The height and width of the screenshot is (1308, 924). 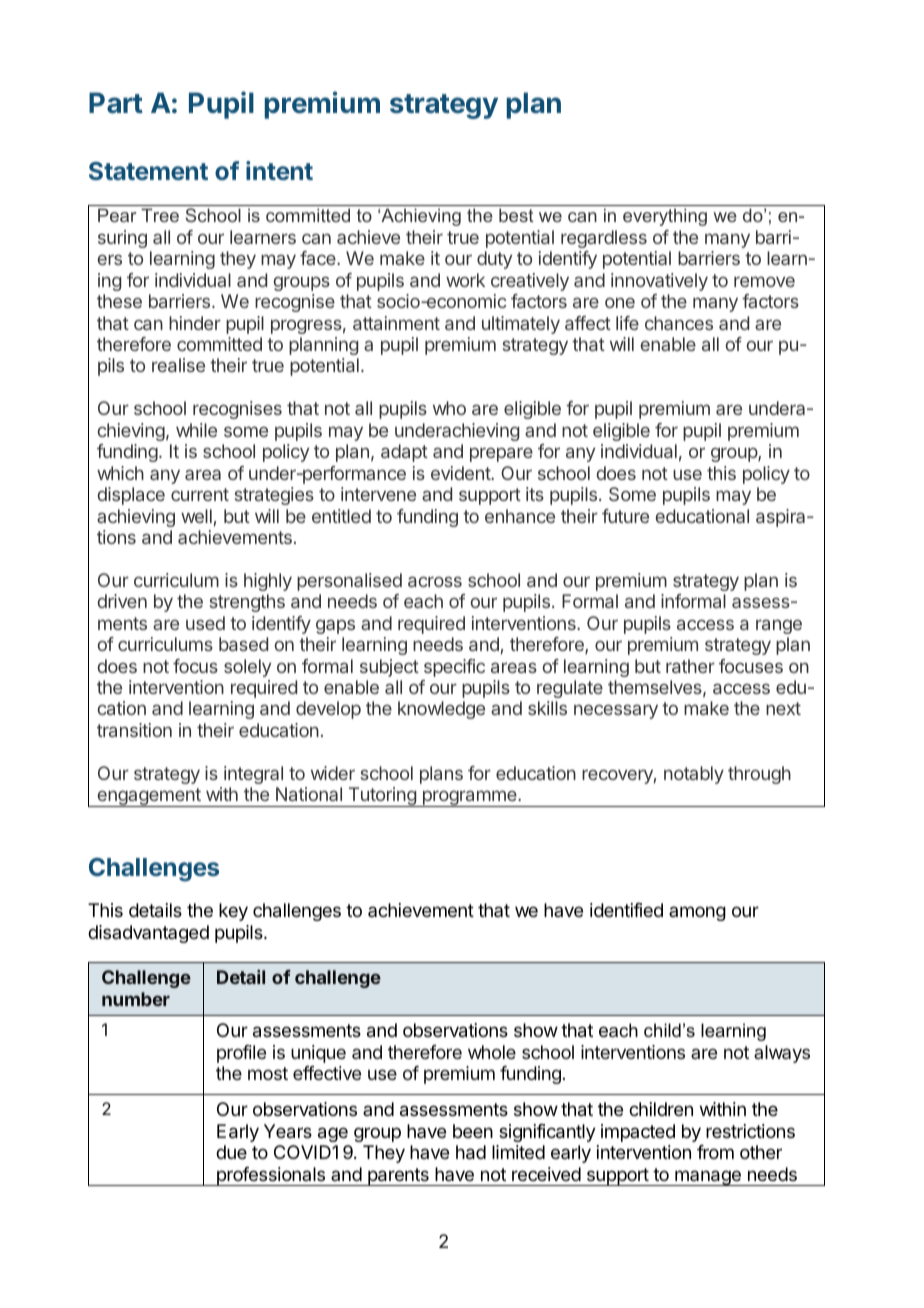 I want to click on current, so click(x=200, y=494).
